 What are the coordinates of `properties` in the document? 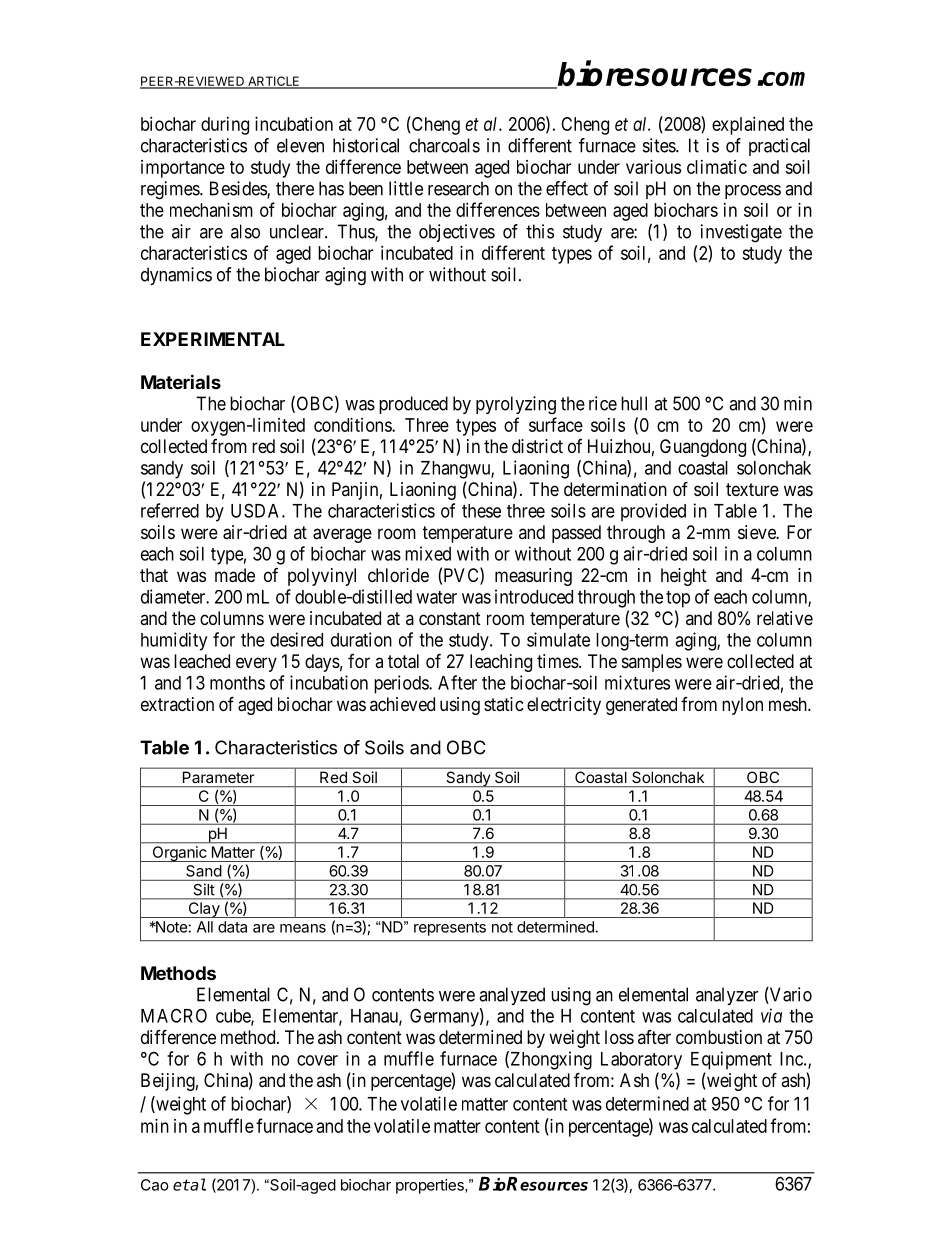 It's located at (431, 1186).
